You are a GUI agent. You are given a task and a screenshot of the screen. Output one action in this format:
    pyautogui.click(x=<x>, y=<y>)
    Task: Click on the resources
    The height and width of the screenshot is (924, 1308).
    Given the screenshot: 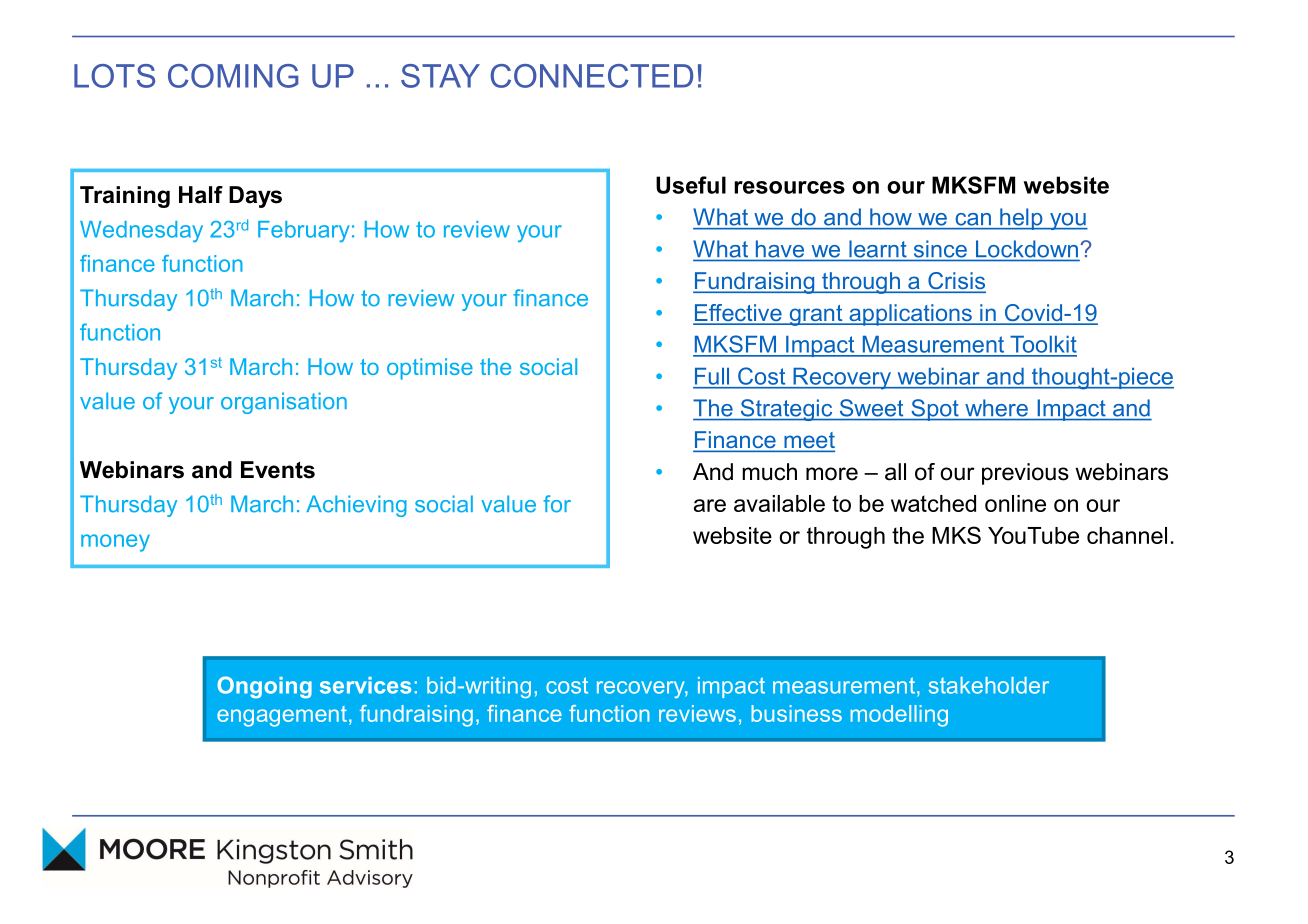 What is the action you would take?
    pyautogui.click(x=789, y=187)
